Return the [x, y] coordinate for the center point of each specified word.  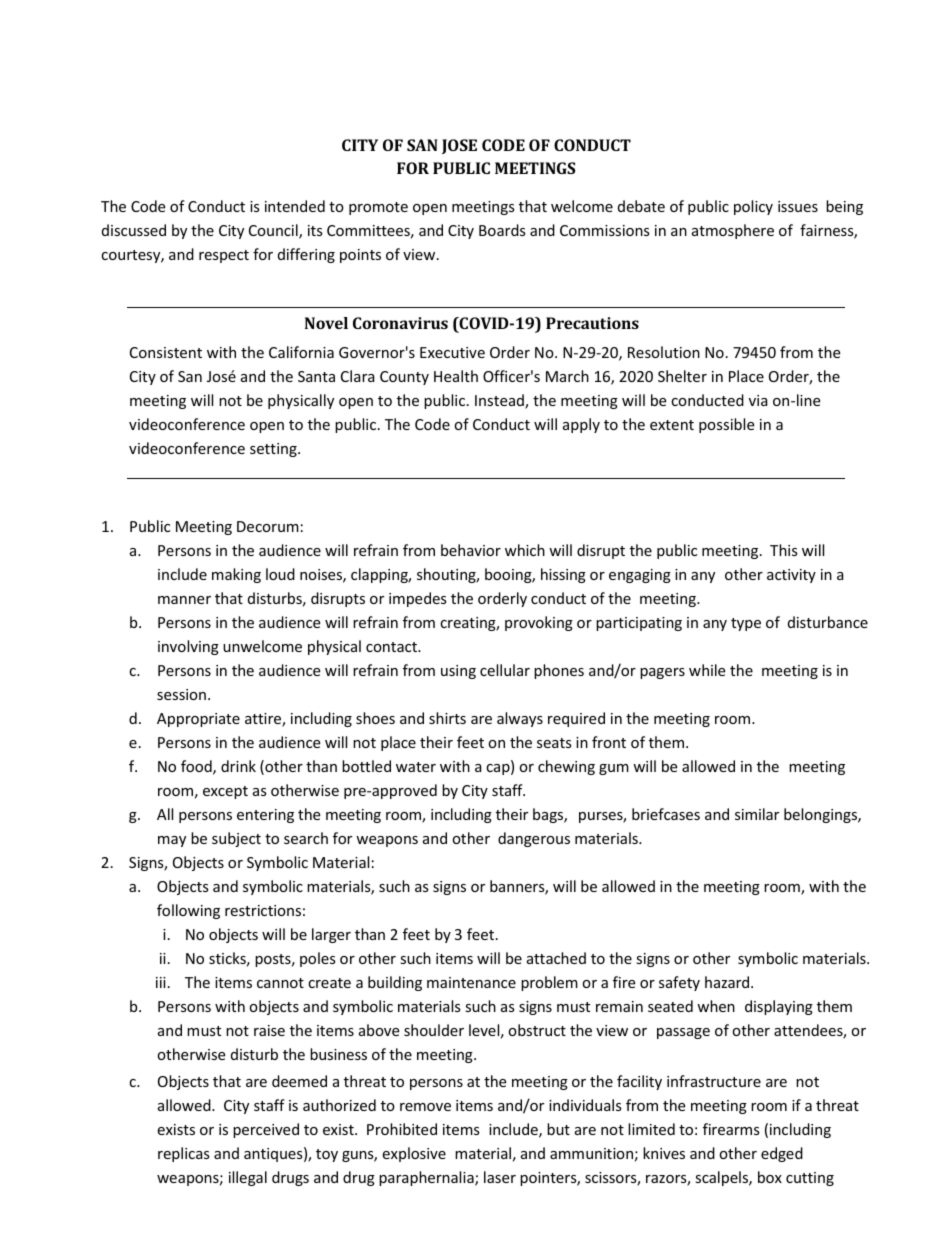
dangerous [534, 839]
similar [757, 814]
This [784, 550]
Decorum [268, 526]
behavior [471, 550]
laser [500, 1177]
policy [753, 207]
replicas [184, 1154]
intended [295, 206]
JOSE [459, 146]
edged [782, 1154]
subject [236, 839]
